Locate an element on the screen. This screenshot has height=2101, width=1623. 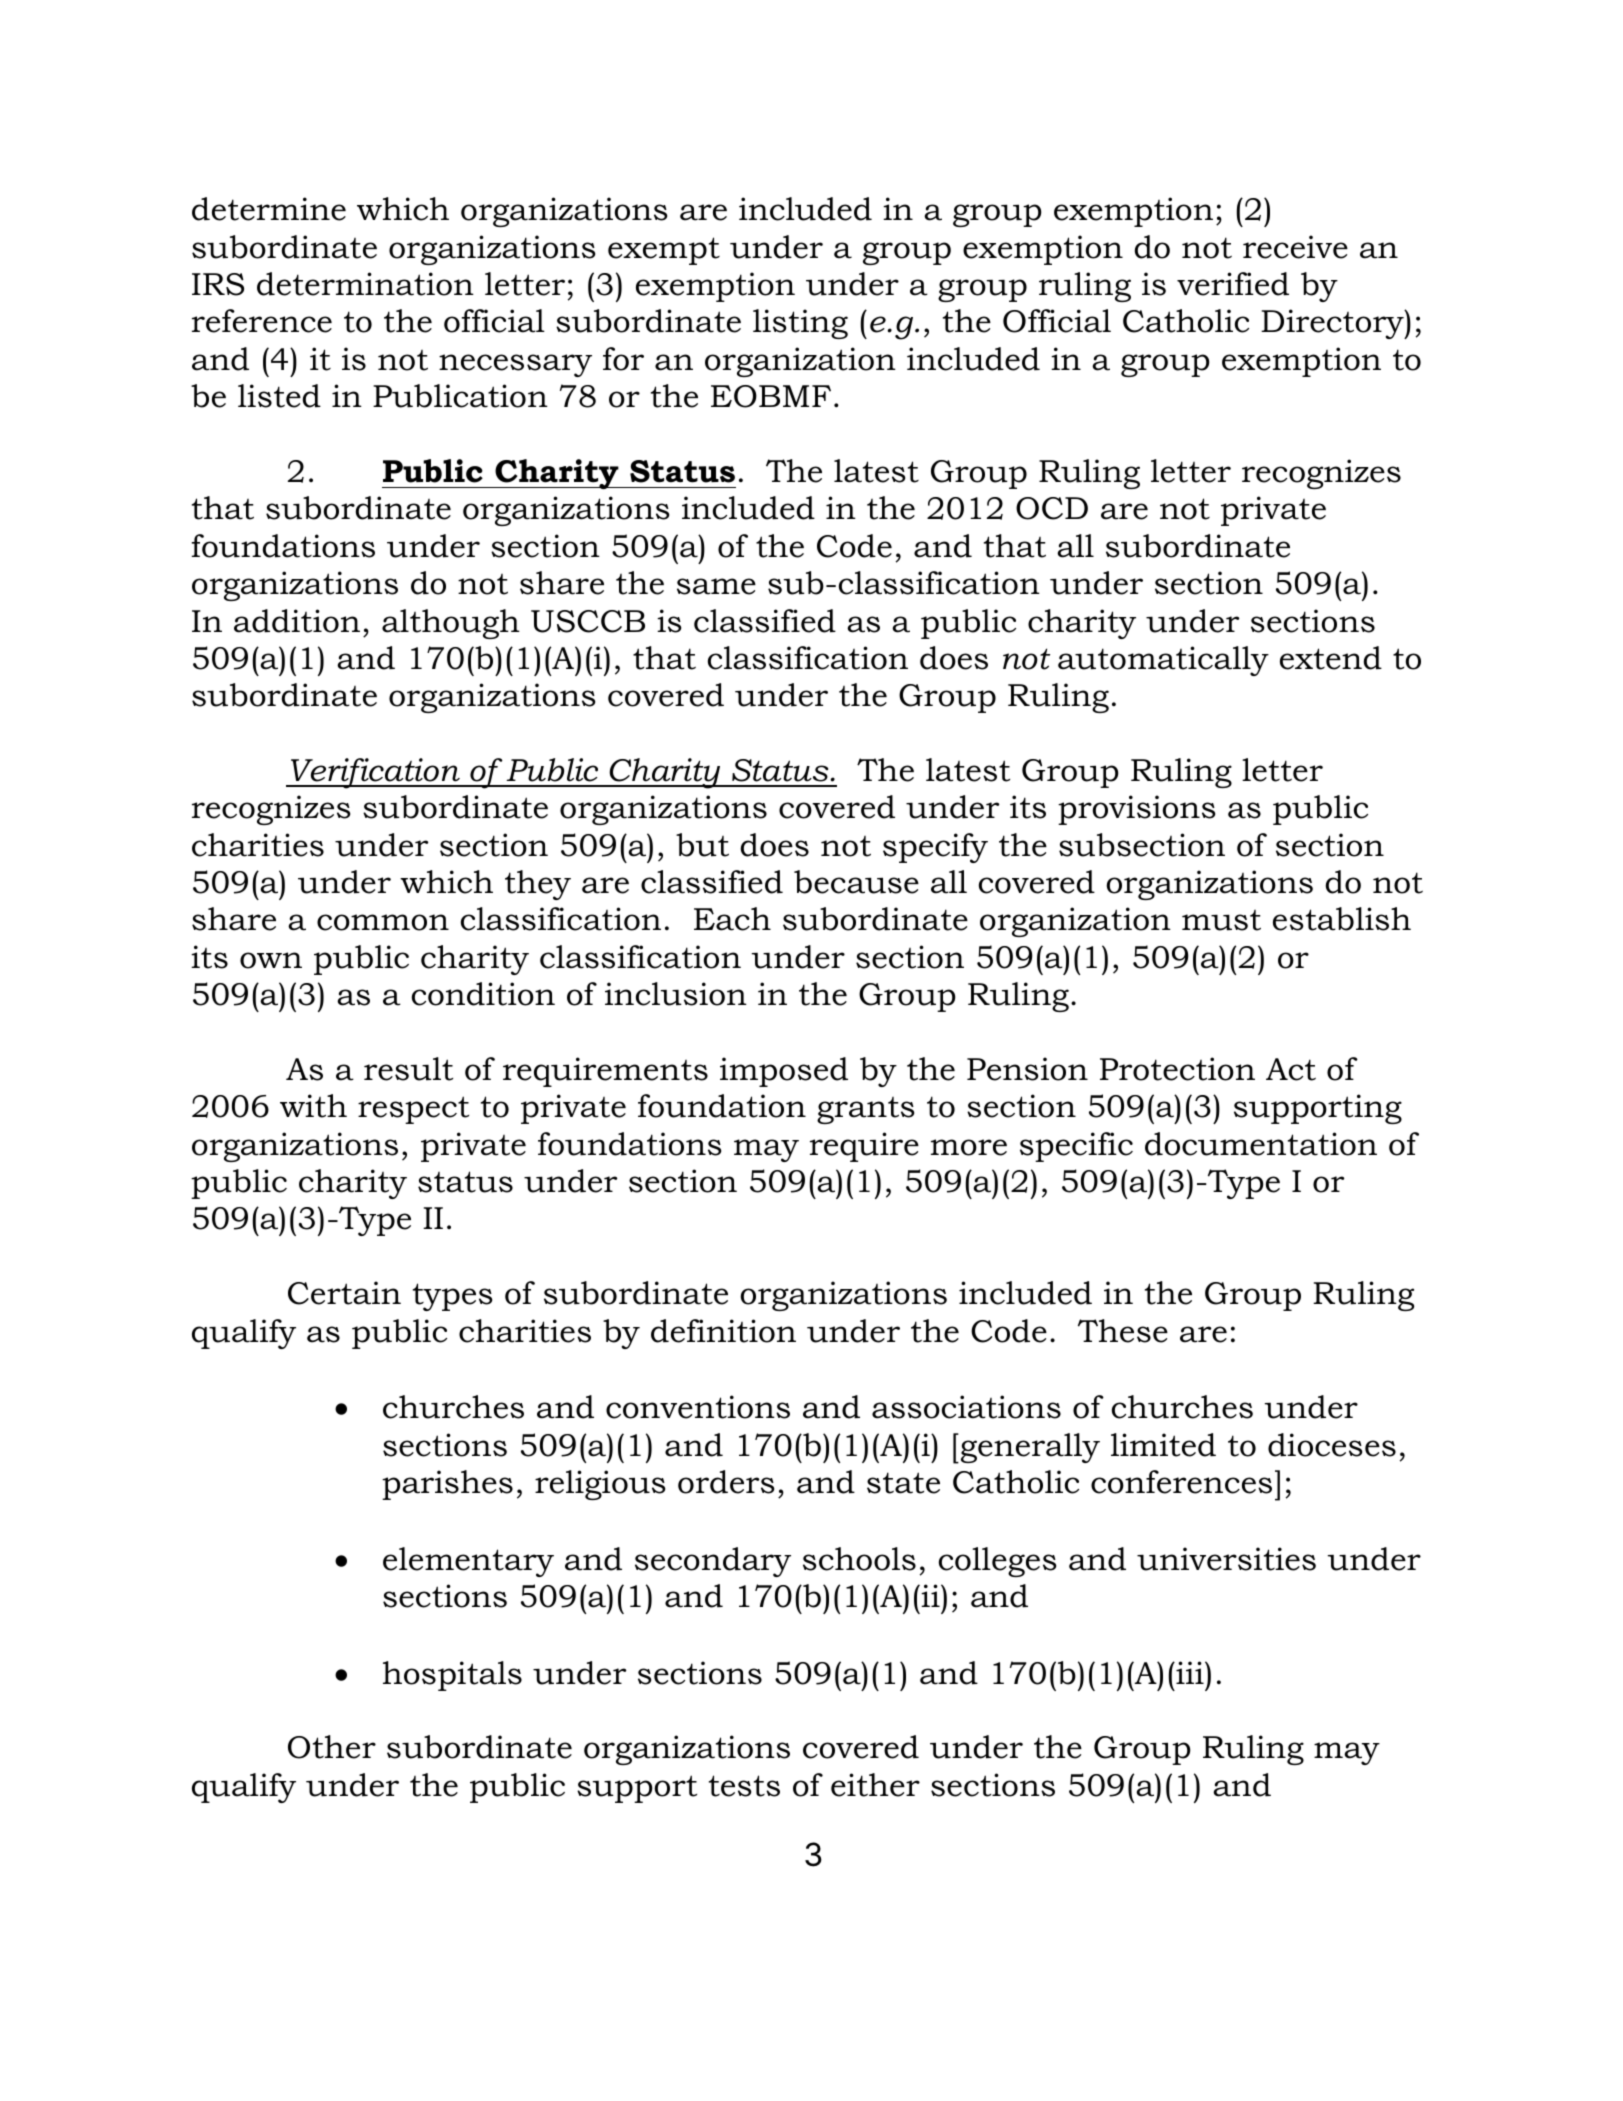
verified is located at coordinates (1233, 284).
